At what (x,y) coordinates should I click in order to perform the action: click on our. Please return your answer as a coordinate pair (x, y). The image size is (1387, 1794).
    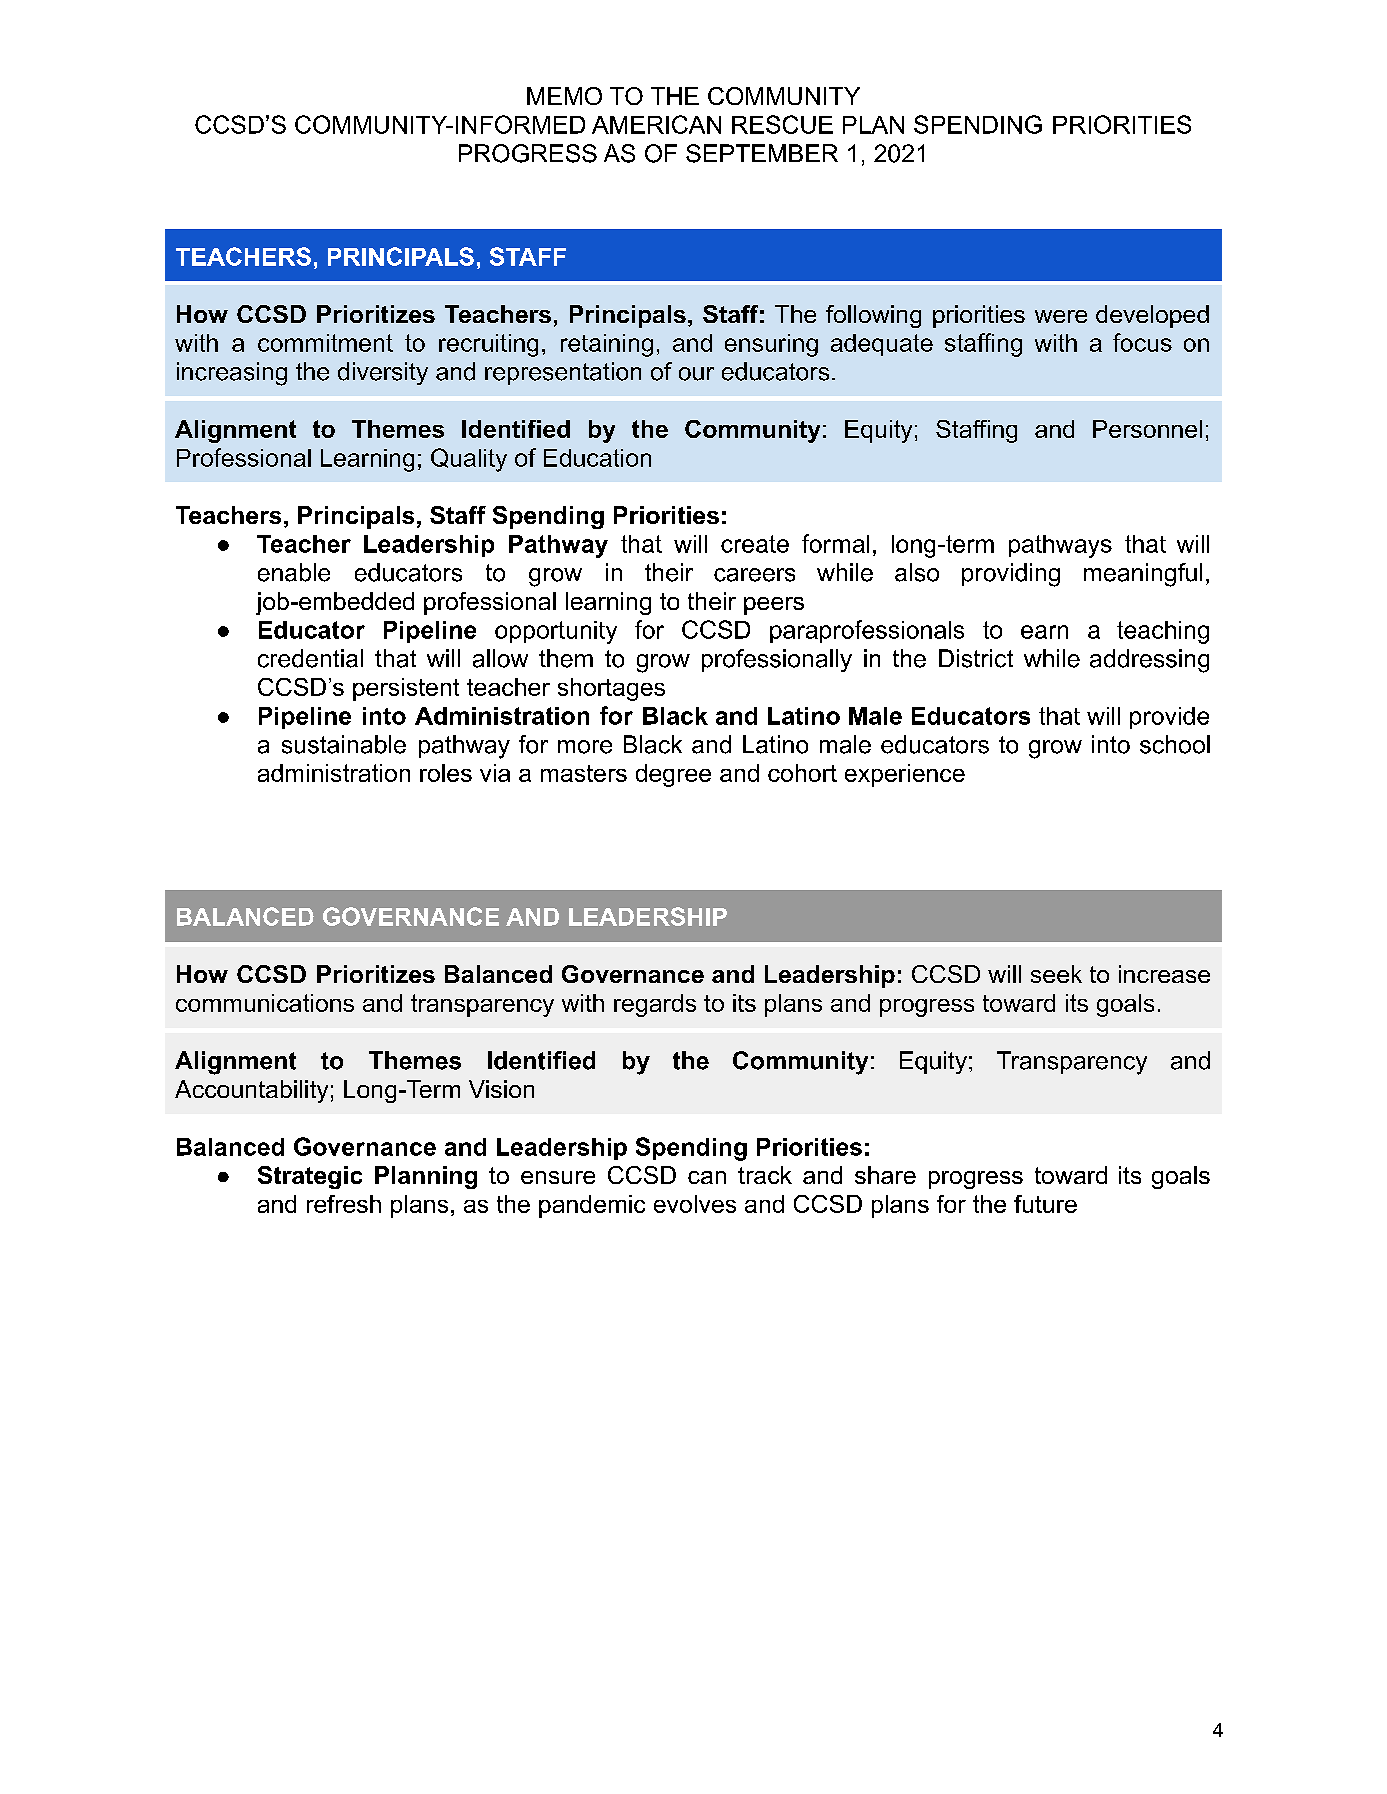
    Looking at the image, I should click on (696, 374).
